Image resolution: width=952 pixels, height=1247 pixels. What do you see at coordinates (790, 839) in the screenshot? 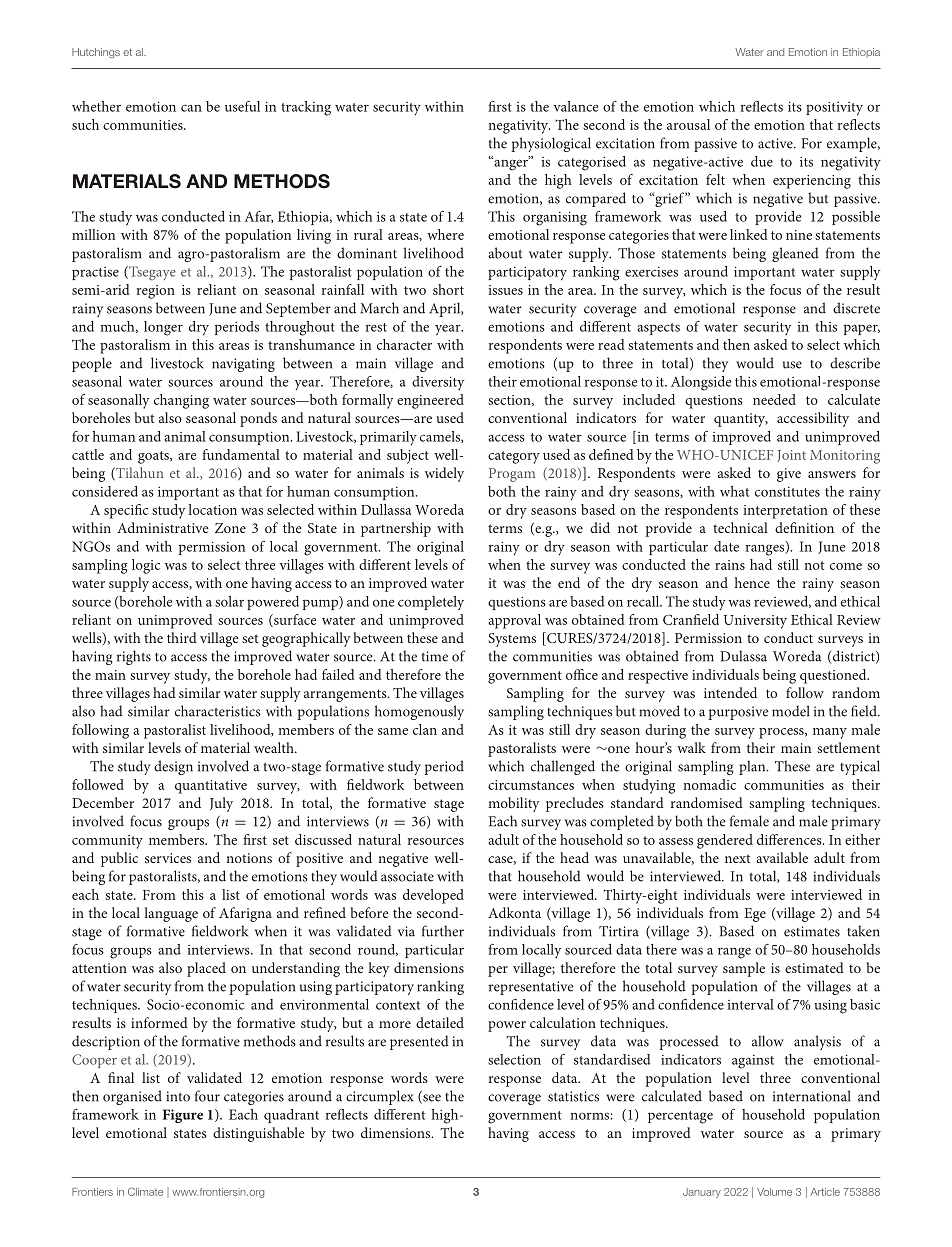
I see `differences` at bounding box center [790, 839].
